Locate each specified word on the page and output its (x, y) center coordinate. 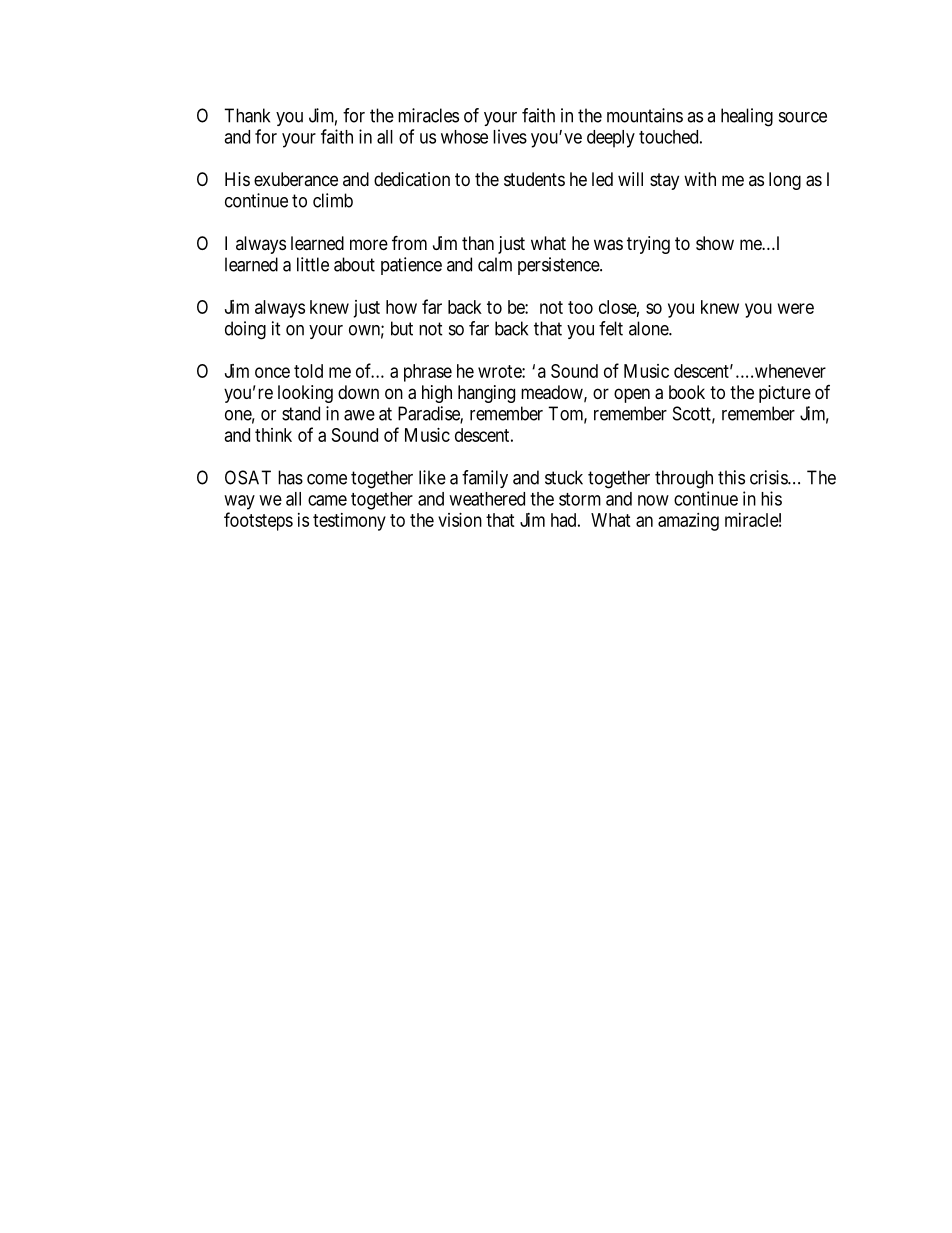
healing (747, 117)
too (580, 307)
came (327, 500)
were (796, 308)
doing (245, 330)
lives (510, 136)
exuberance (296, 179)
